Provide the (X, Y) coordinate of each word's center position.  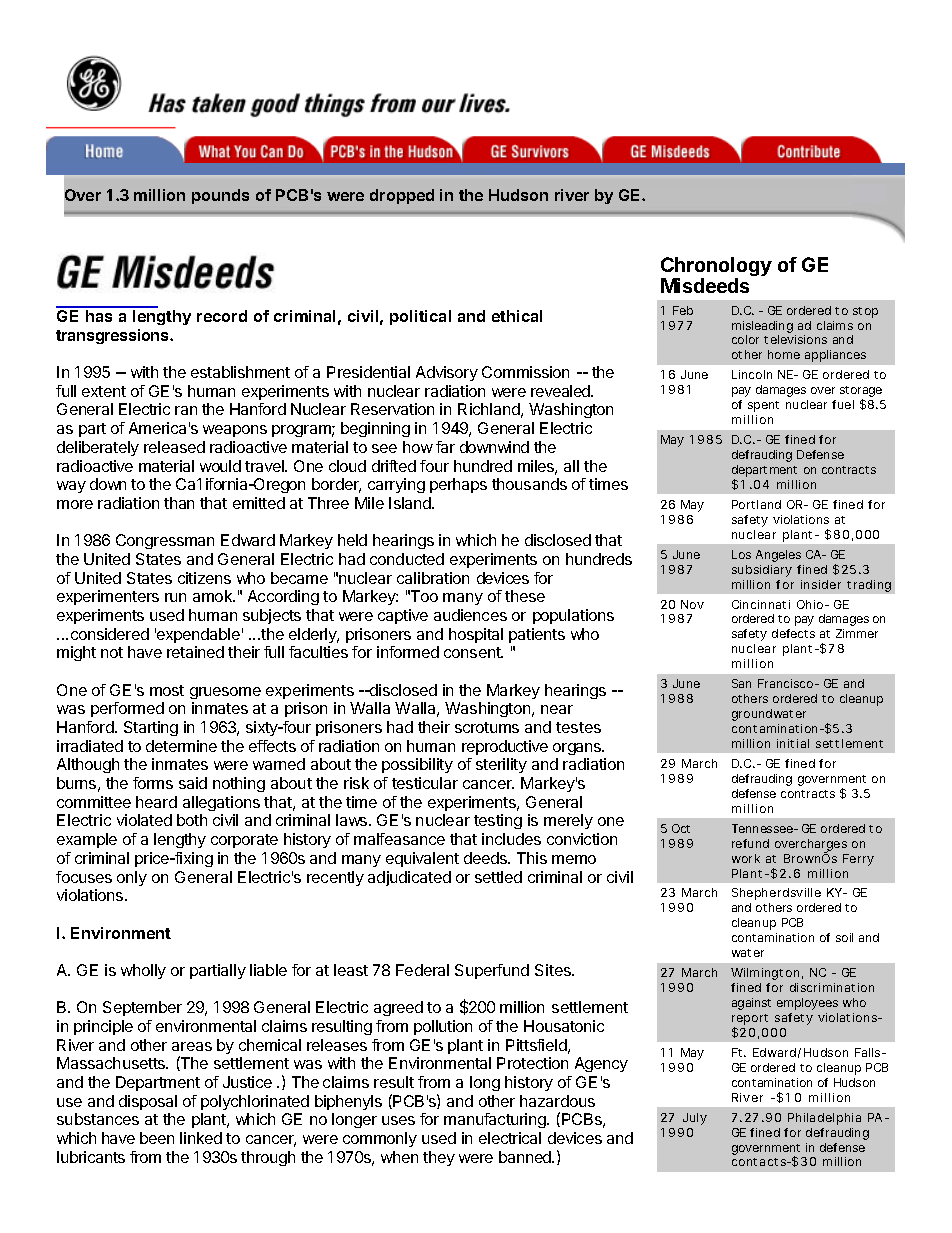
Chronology (716, 268)
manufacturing (496, 1120)
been (157, 1138)
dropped (402, 196)
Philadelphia (824, 1119)
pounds (220, 196)
